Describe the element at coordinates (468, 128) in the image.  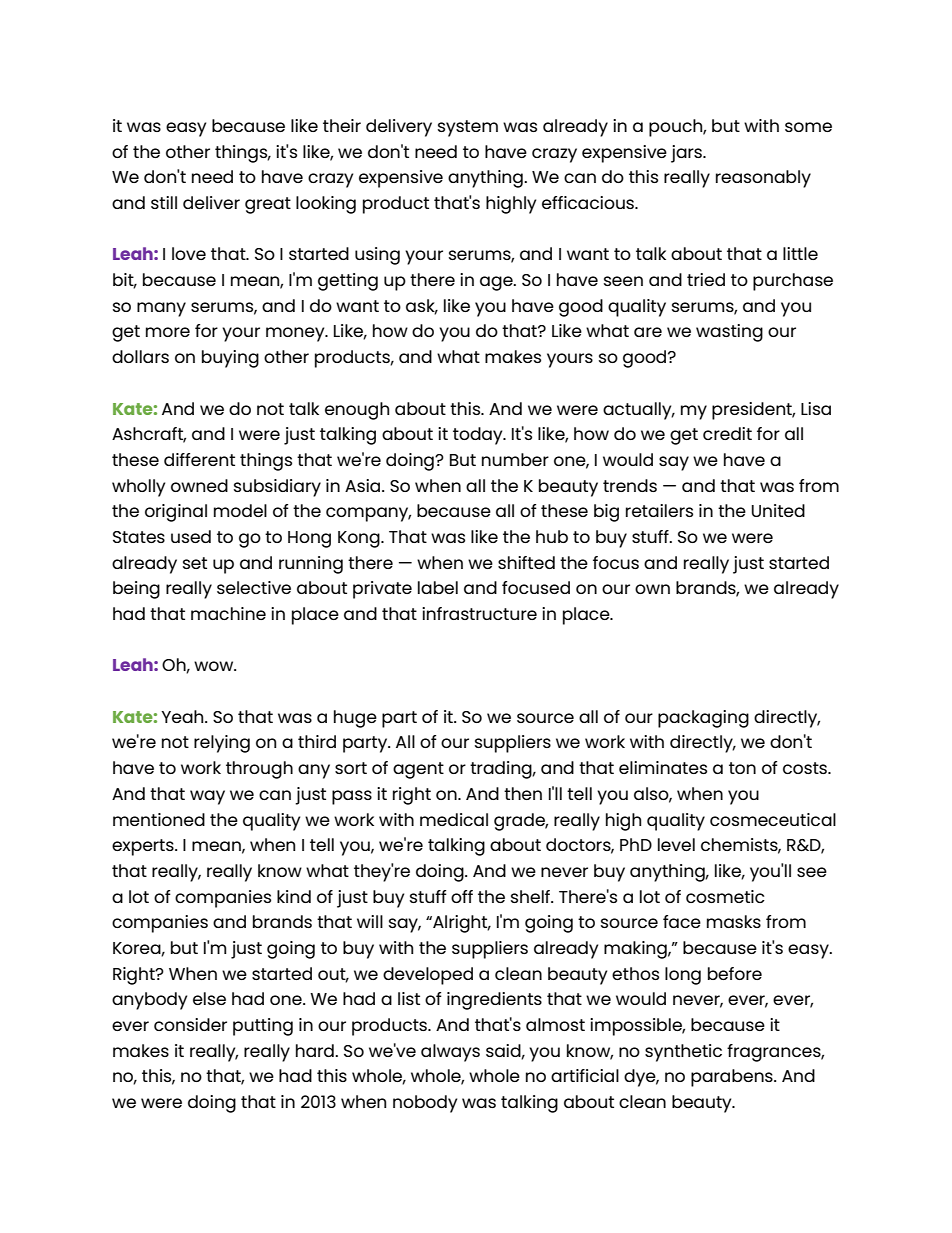
I see `system` at that location.
